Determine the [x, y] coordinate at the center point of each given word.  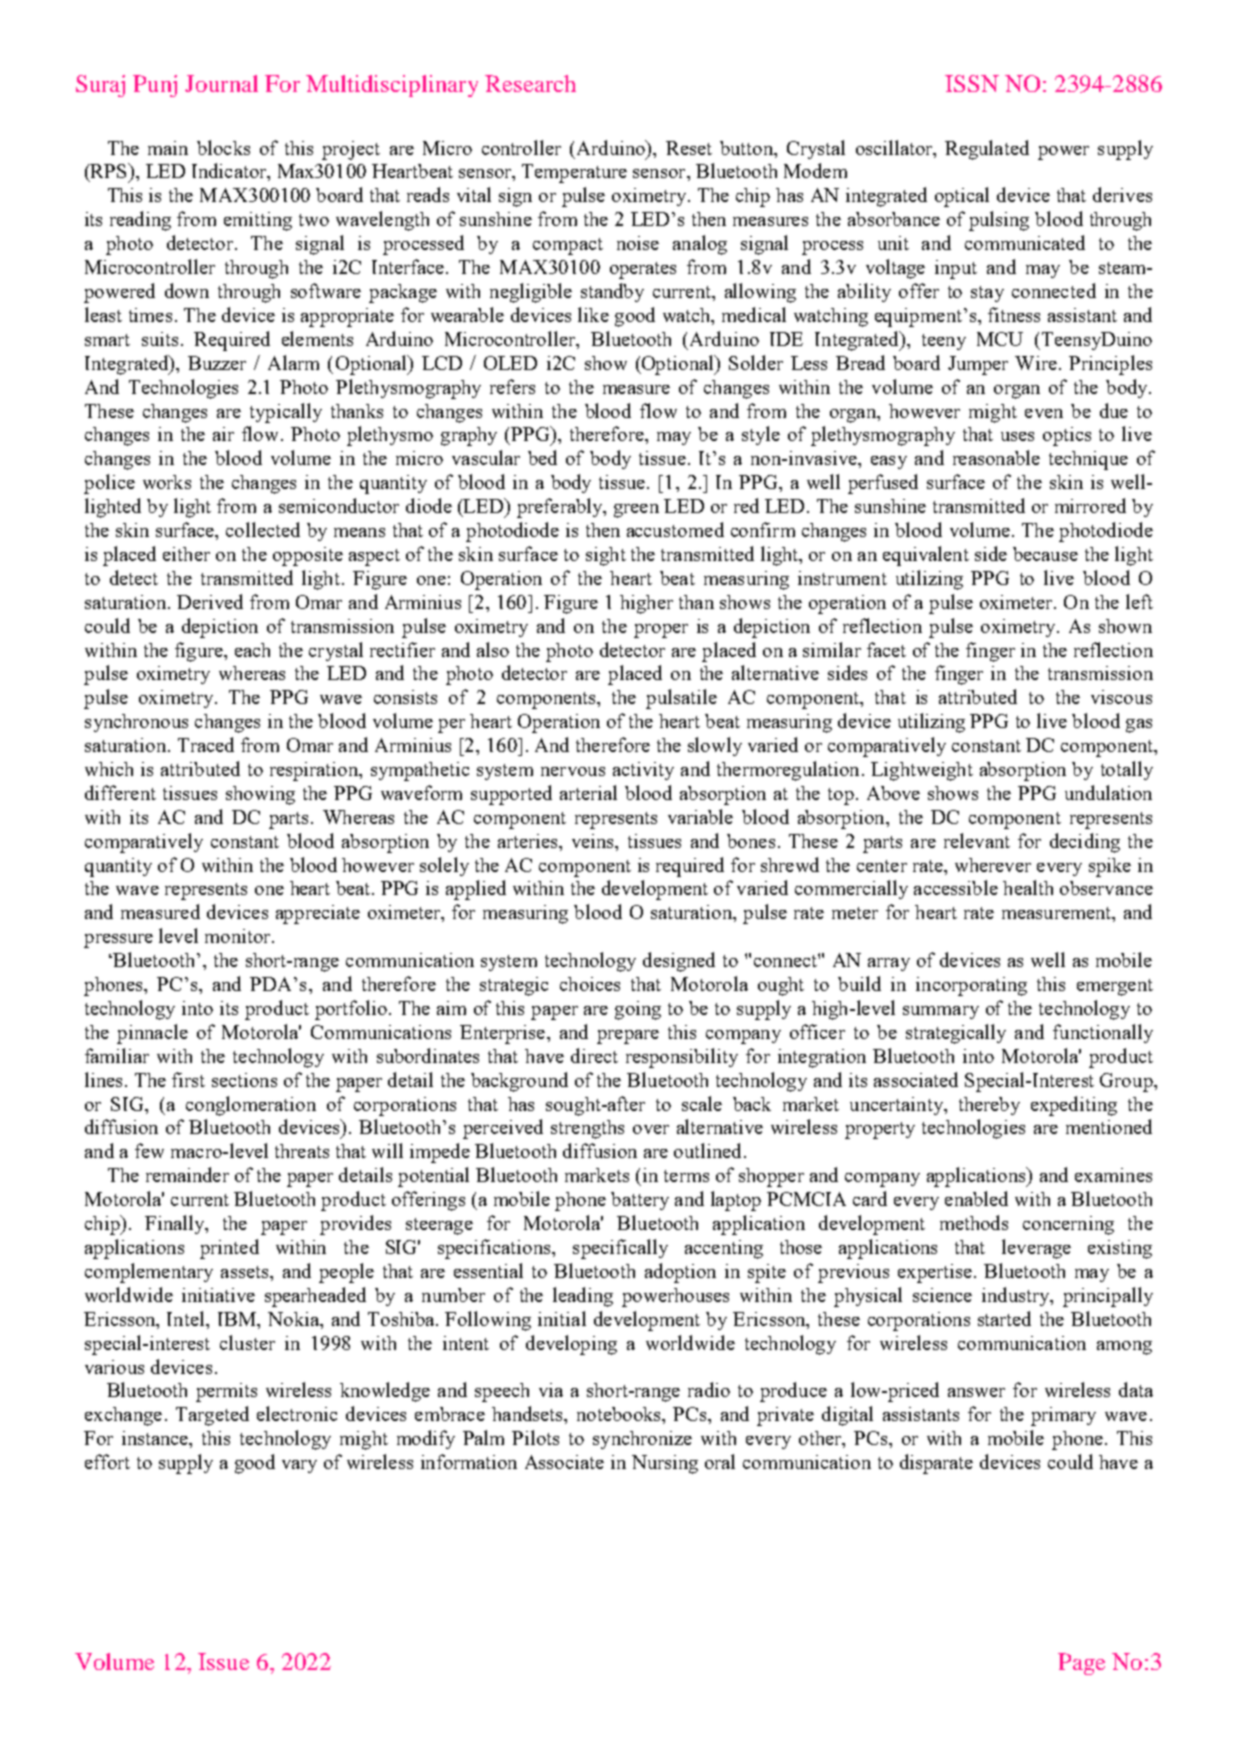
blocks [223, 147]
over [651, 1129]
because [1045, 554]
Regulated [987, 150]
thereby [989, 1106]
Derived [210, 601]
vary [299, 1466]
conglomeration [251, 1106]
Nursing [665, 1464]
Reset [689, 148]
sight [606, 556]
